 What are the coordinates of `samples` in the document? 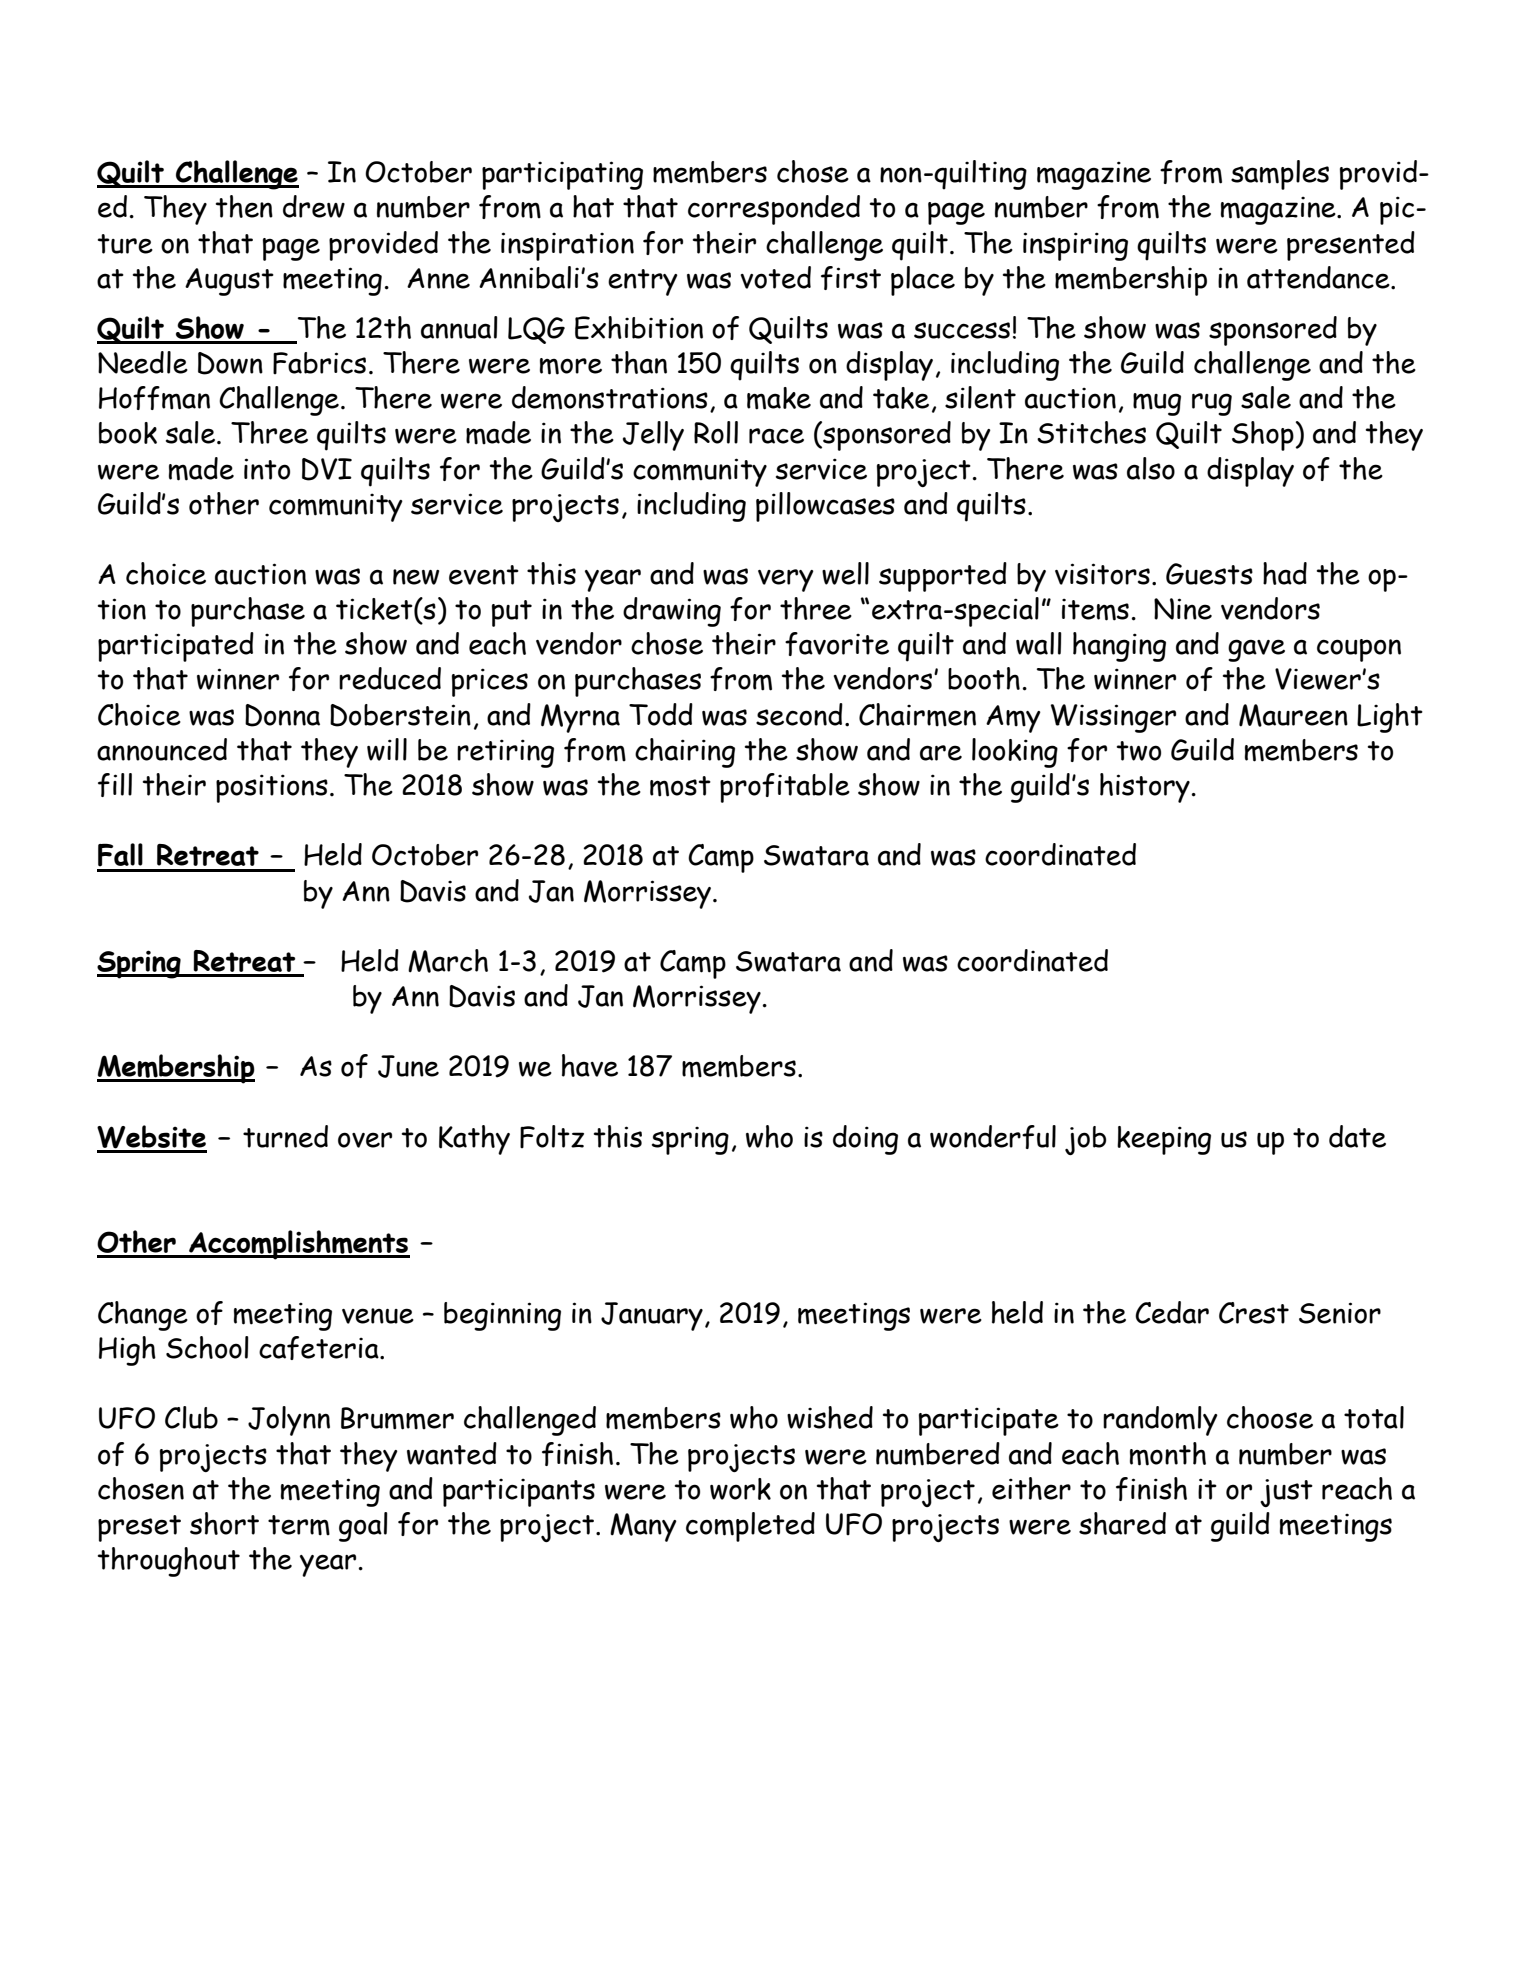 It's located at (1280, 175).
